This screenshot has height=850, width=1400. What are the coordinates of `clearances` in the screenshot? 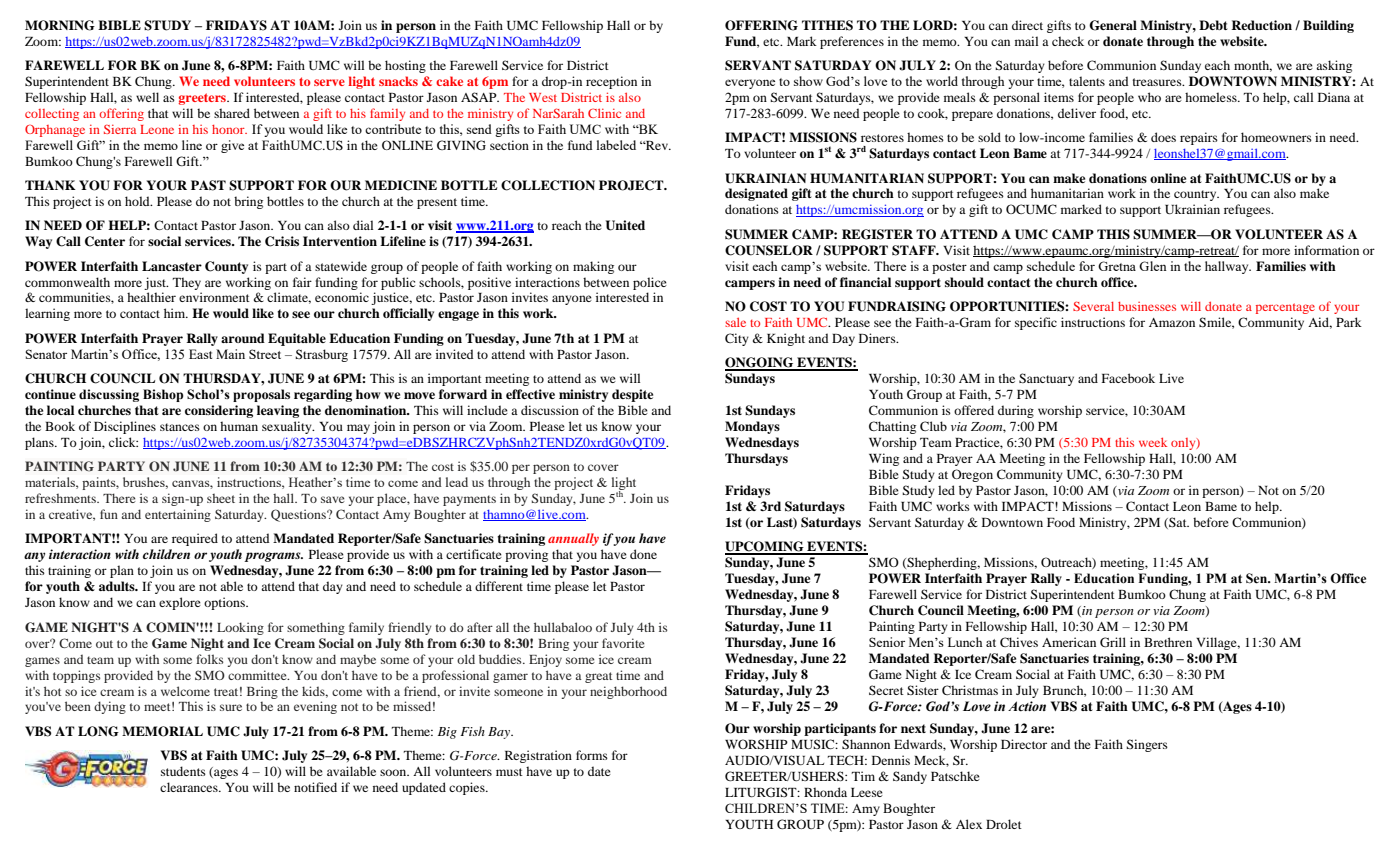 It's located at (190, 787).
